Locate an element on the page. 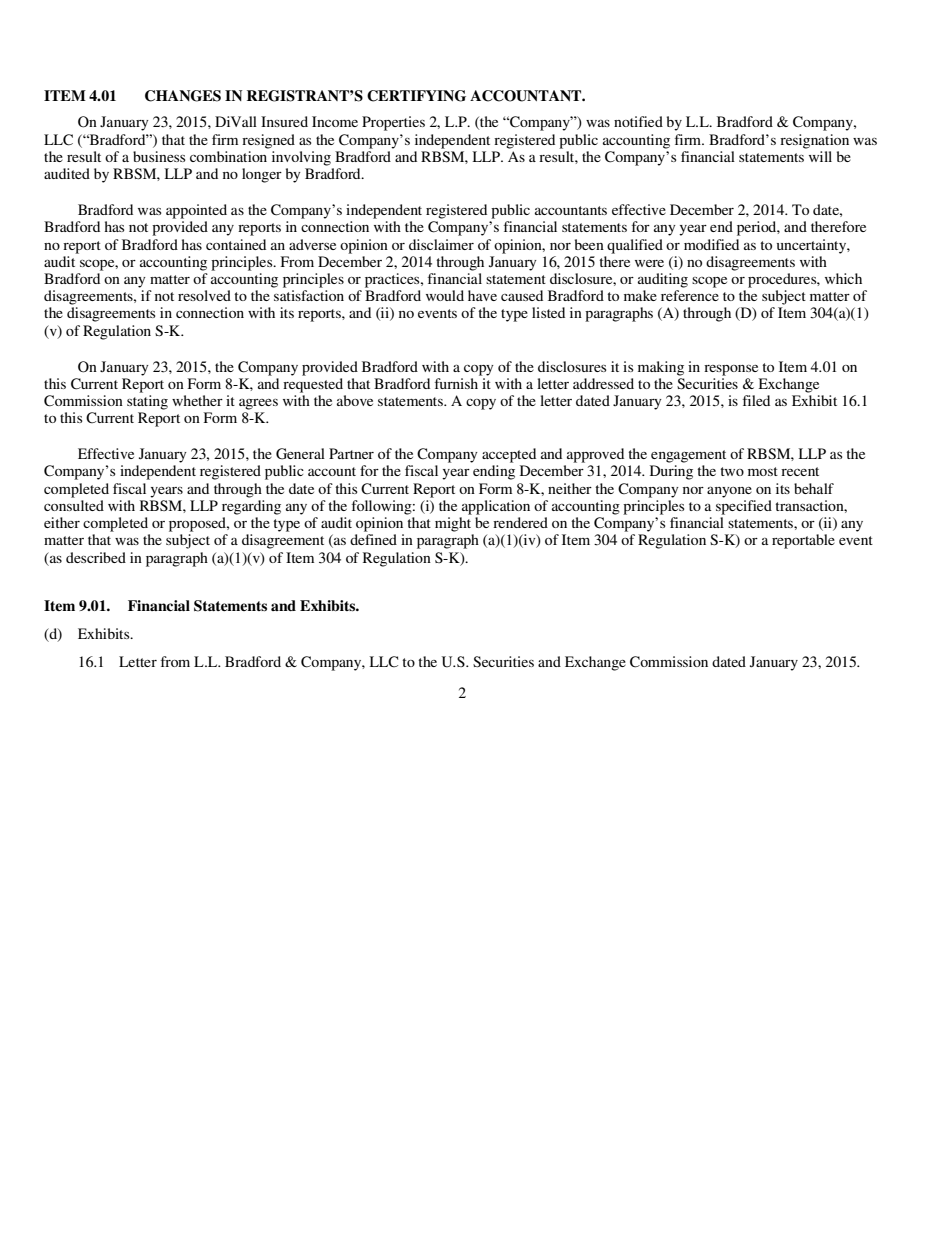  modified is located at coordinates (711, 244).
